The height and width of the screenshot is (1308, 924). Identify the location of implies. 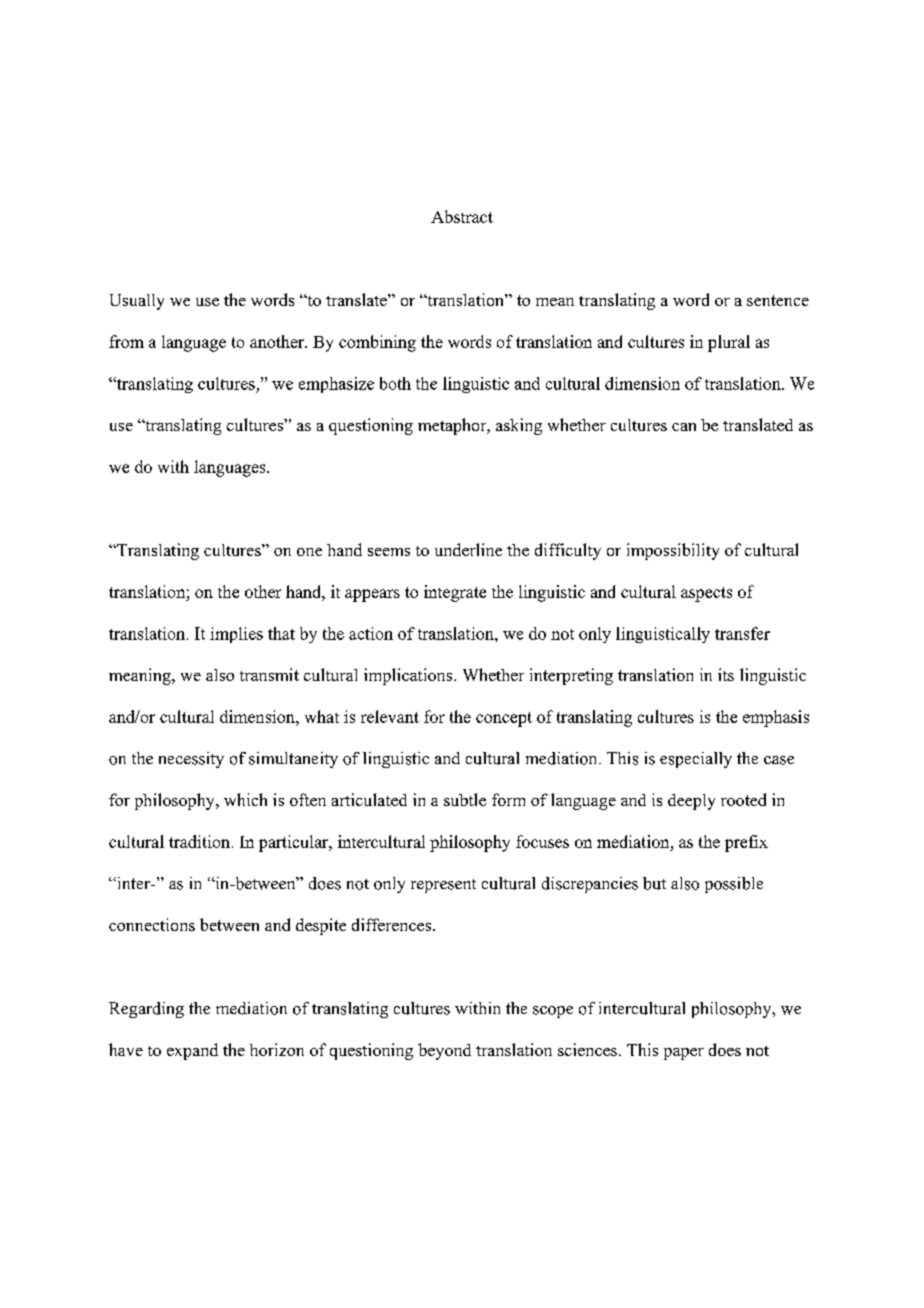
(236, 635).
